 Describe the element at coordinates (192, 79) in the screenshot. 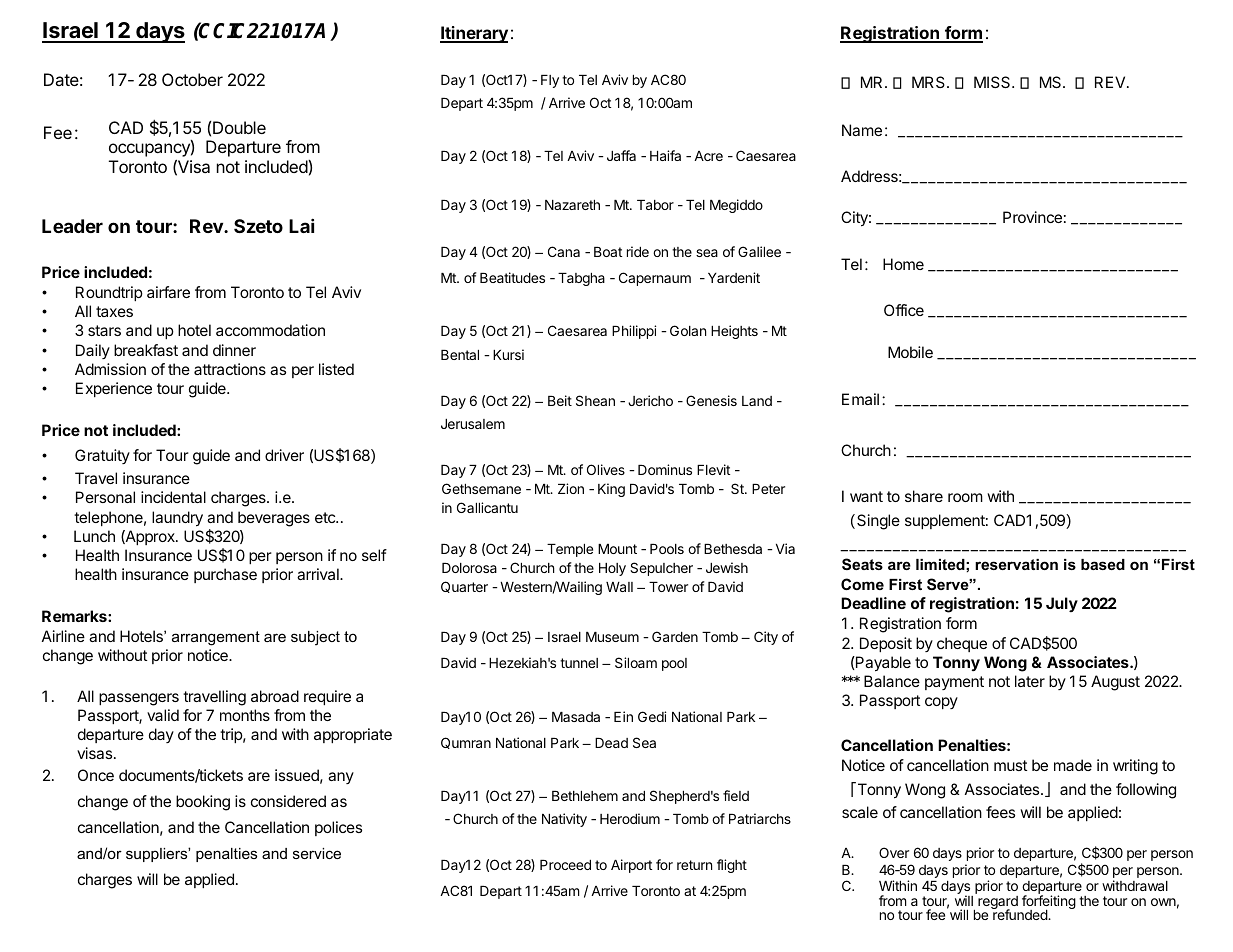

I see `October` at that location.
